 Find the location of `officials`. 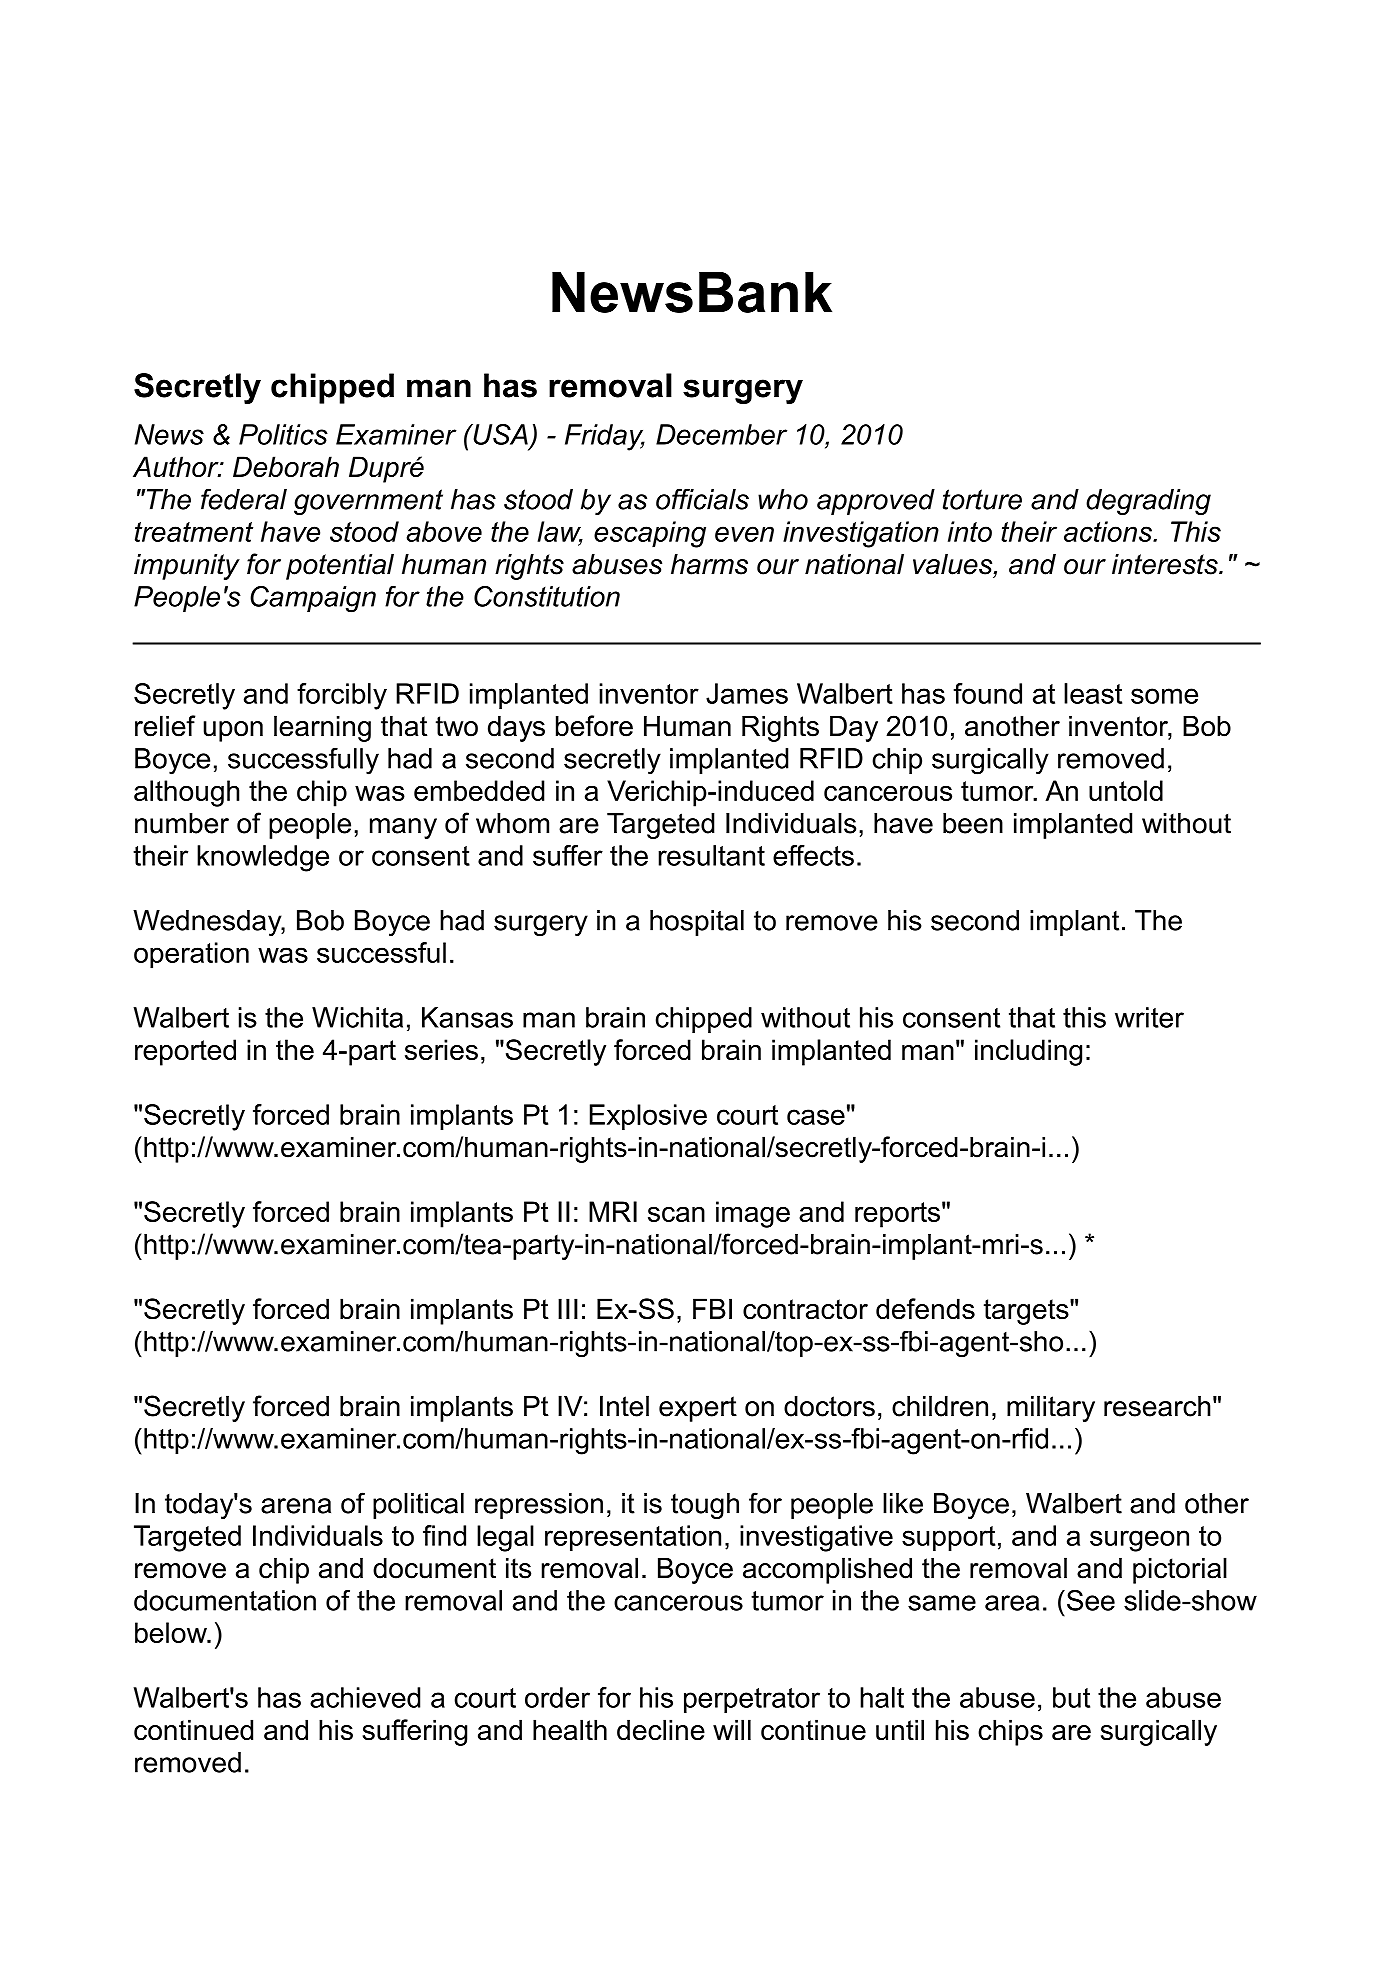

officials is located at coordinates (702, 499).
